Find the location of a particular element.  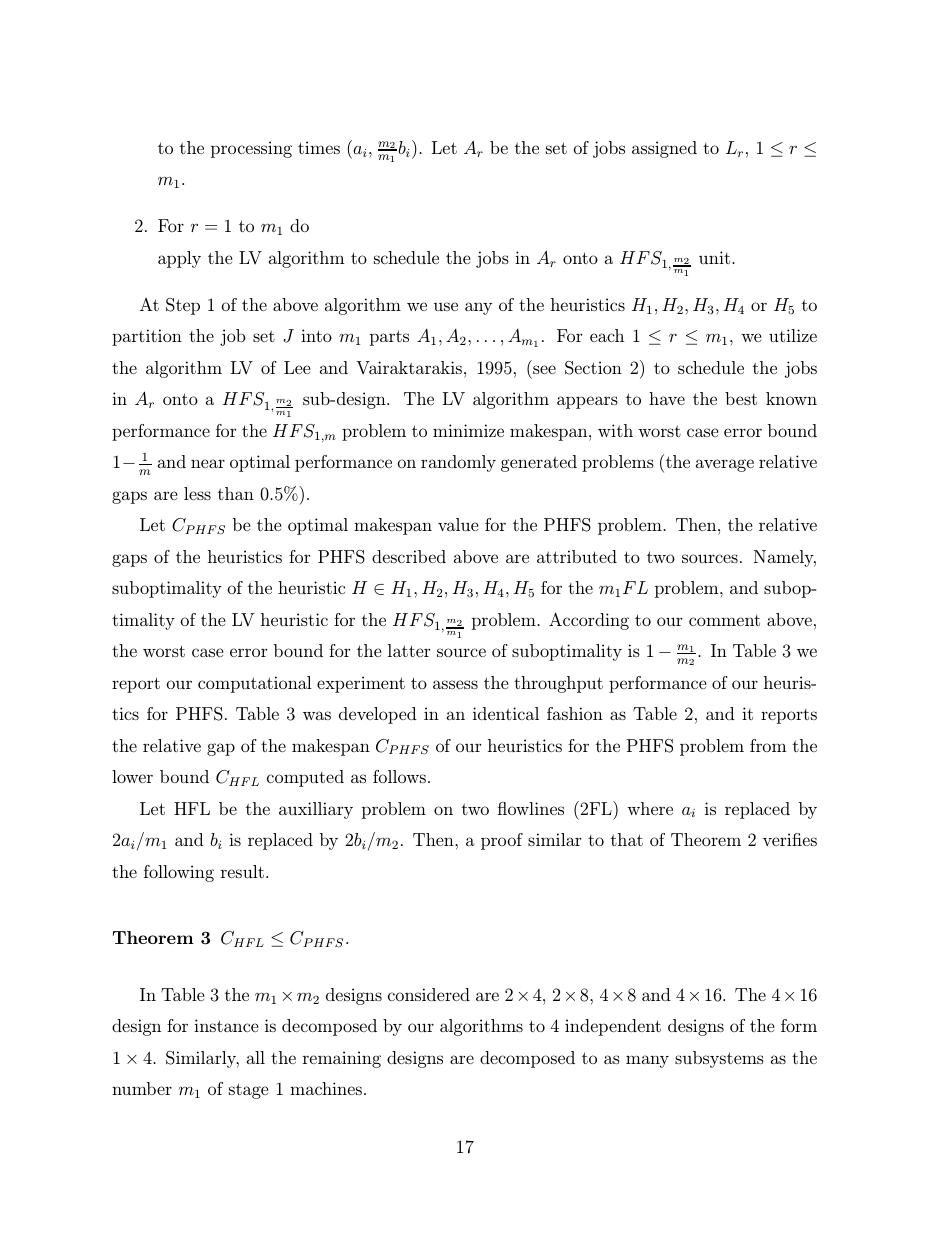

assigned is located at coordinates (664, 149).
